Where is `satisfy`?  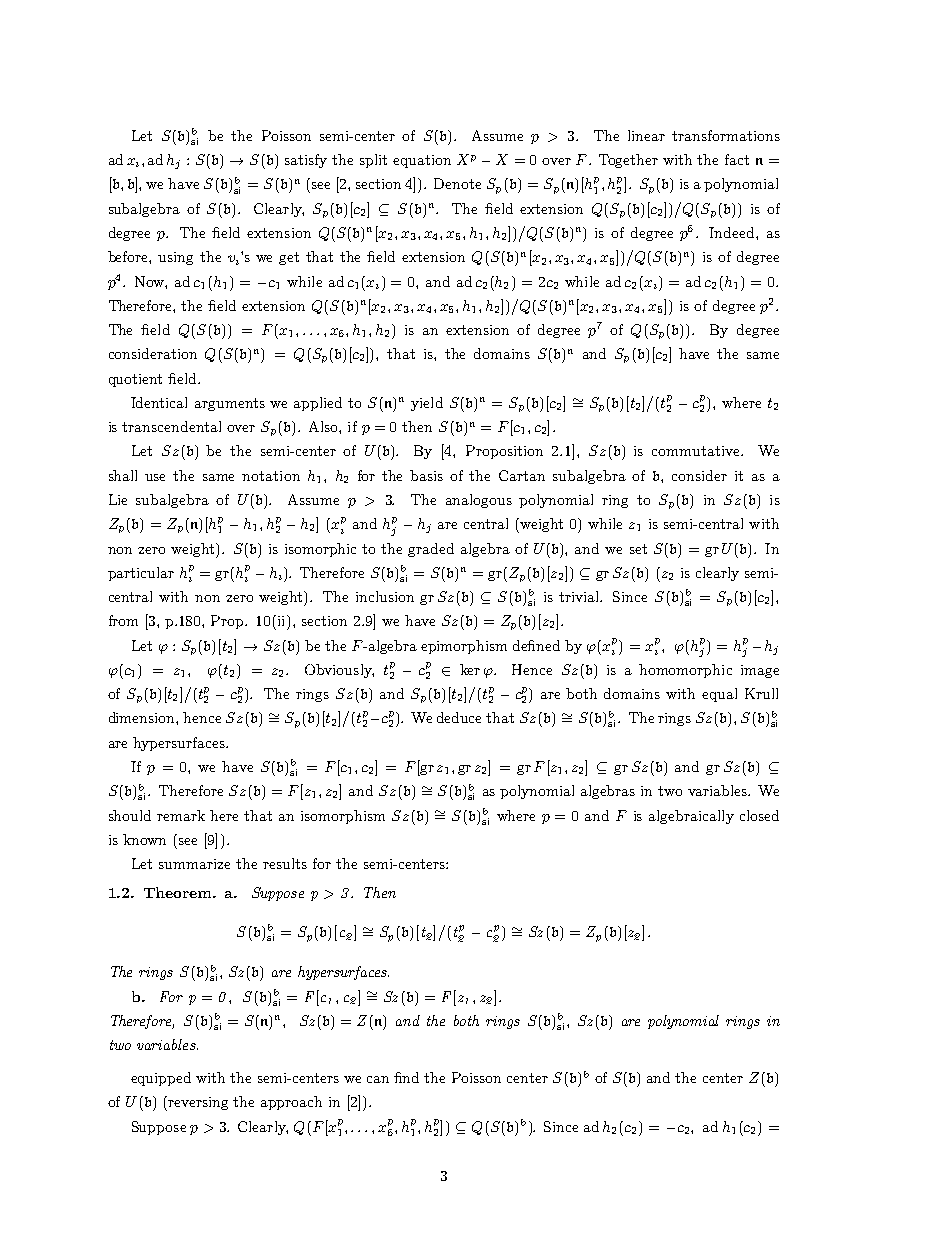
satisfy is located at coordinates (306, 161).
